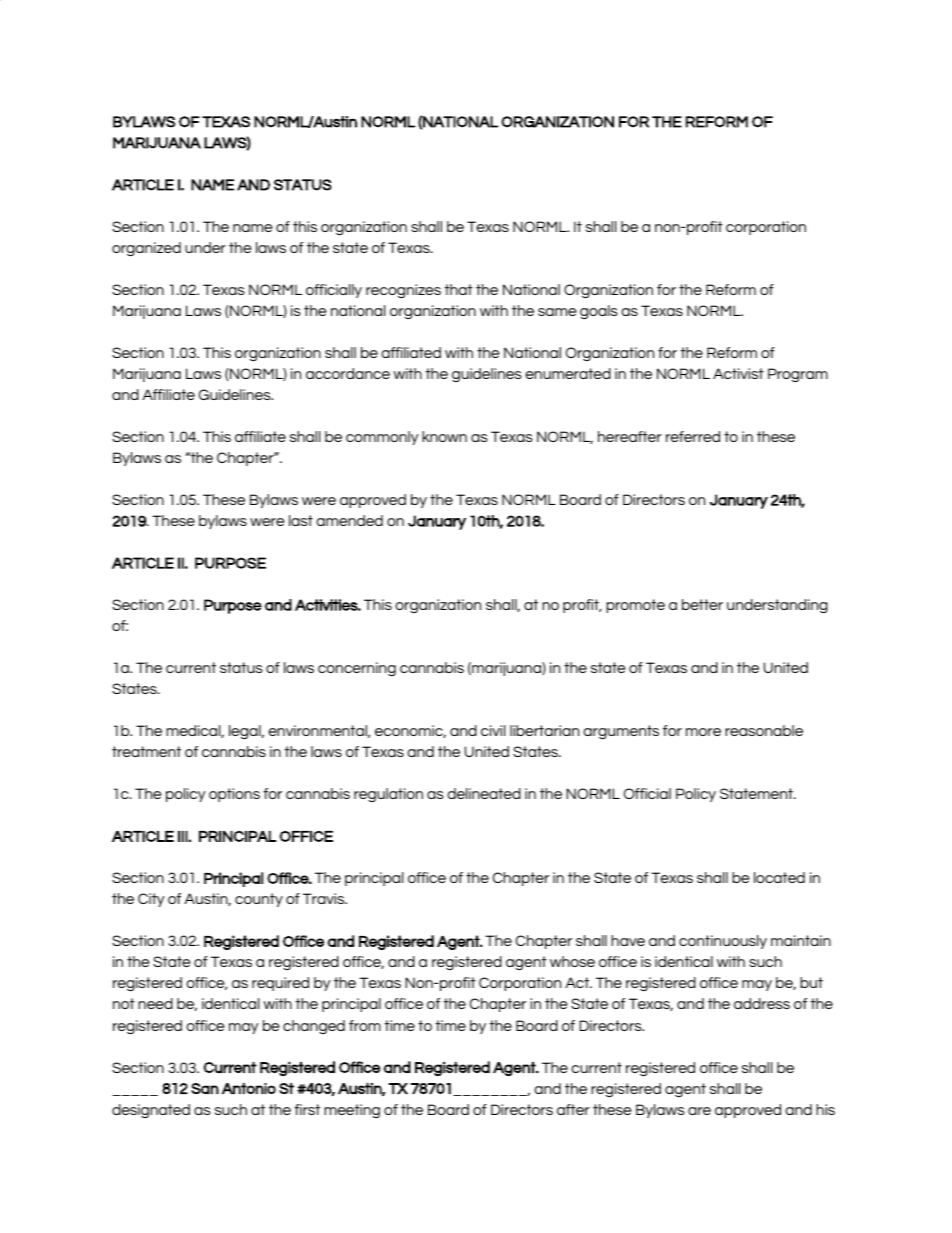  Describe the element at coordinates (693, 436) in the screenshot. I see `referred` at that location.
